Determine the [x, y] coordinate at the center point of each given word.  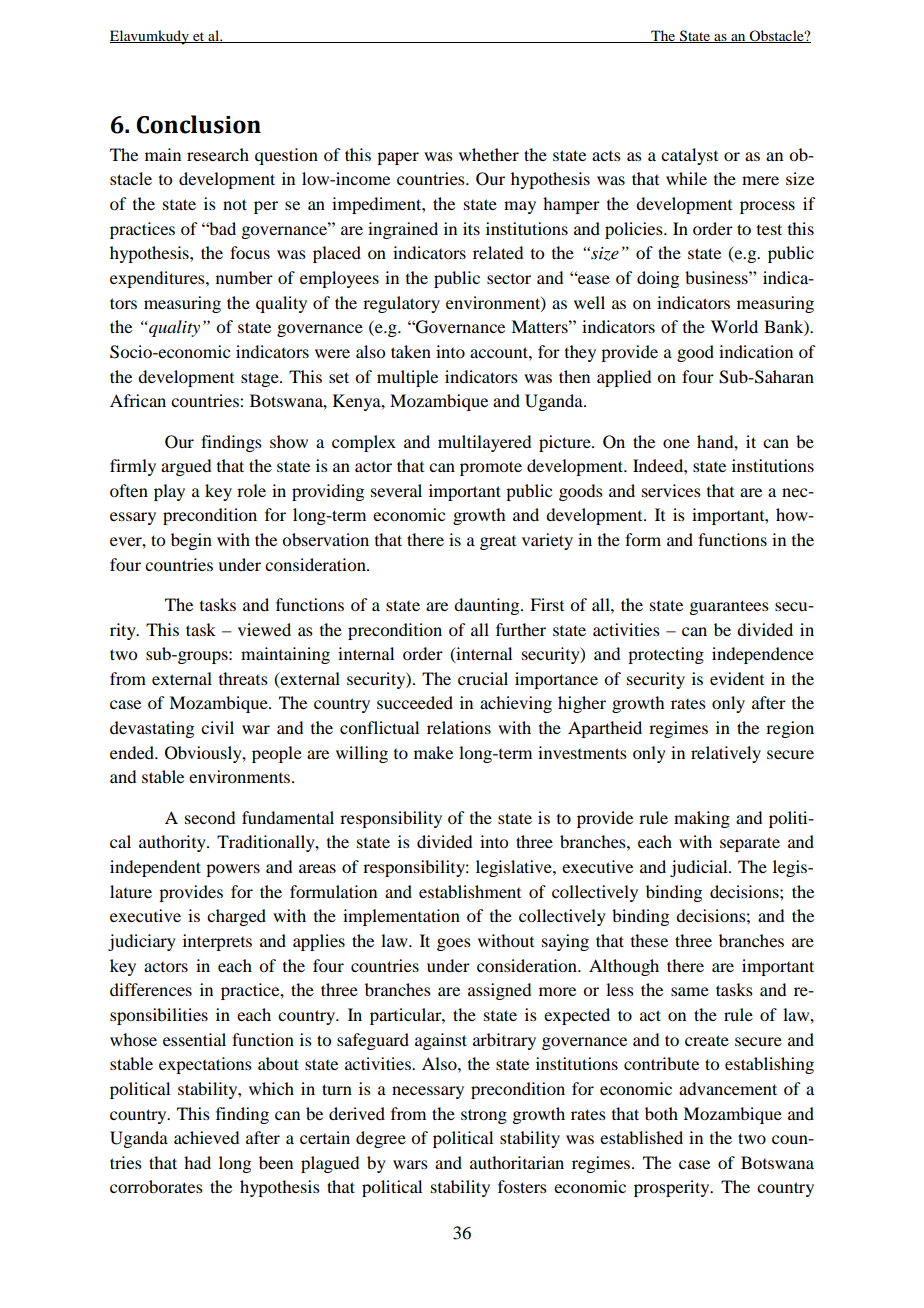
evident [737, 678]
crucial [483, 678]
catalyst [689, 156]
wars [410, 1164]
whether [489, 154]
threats [243, 678]
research [218, 154]
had [197, 1162]
